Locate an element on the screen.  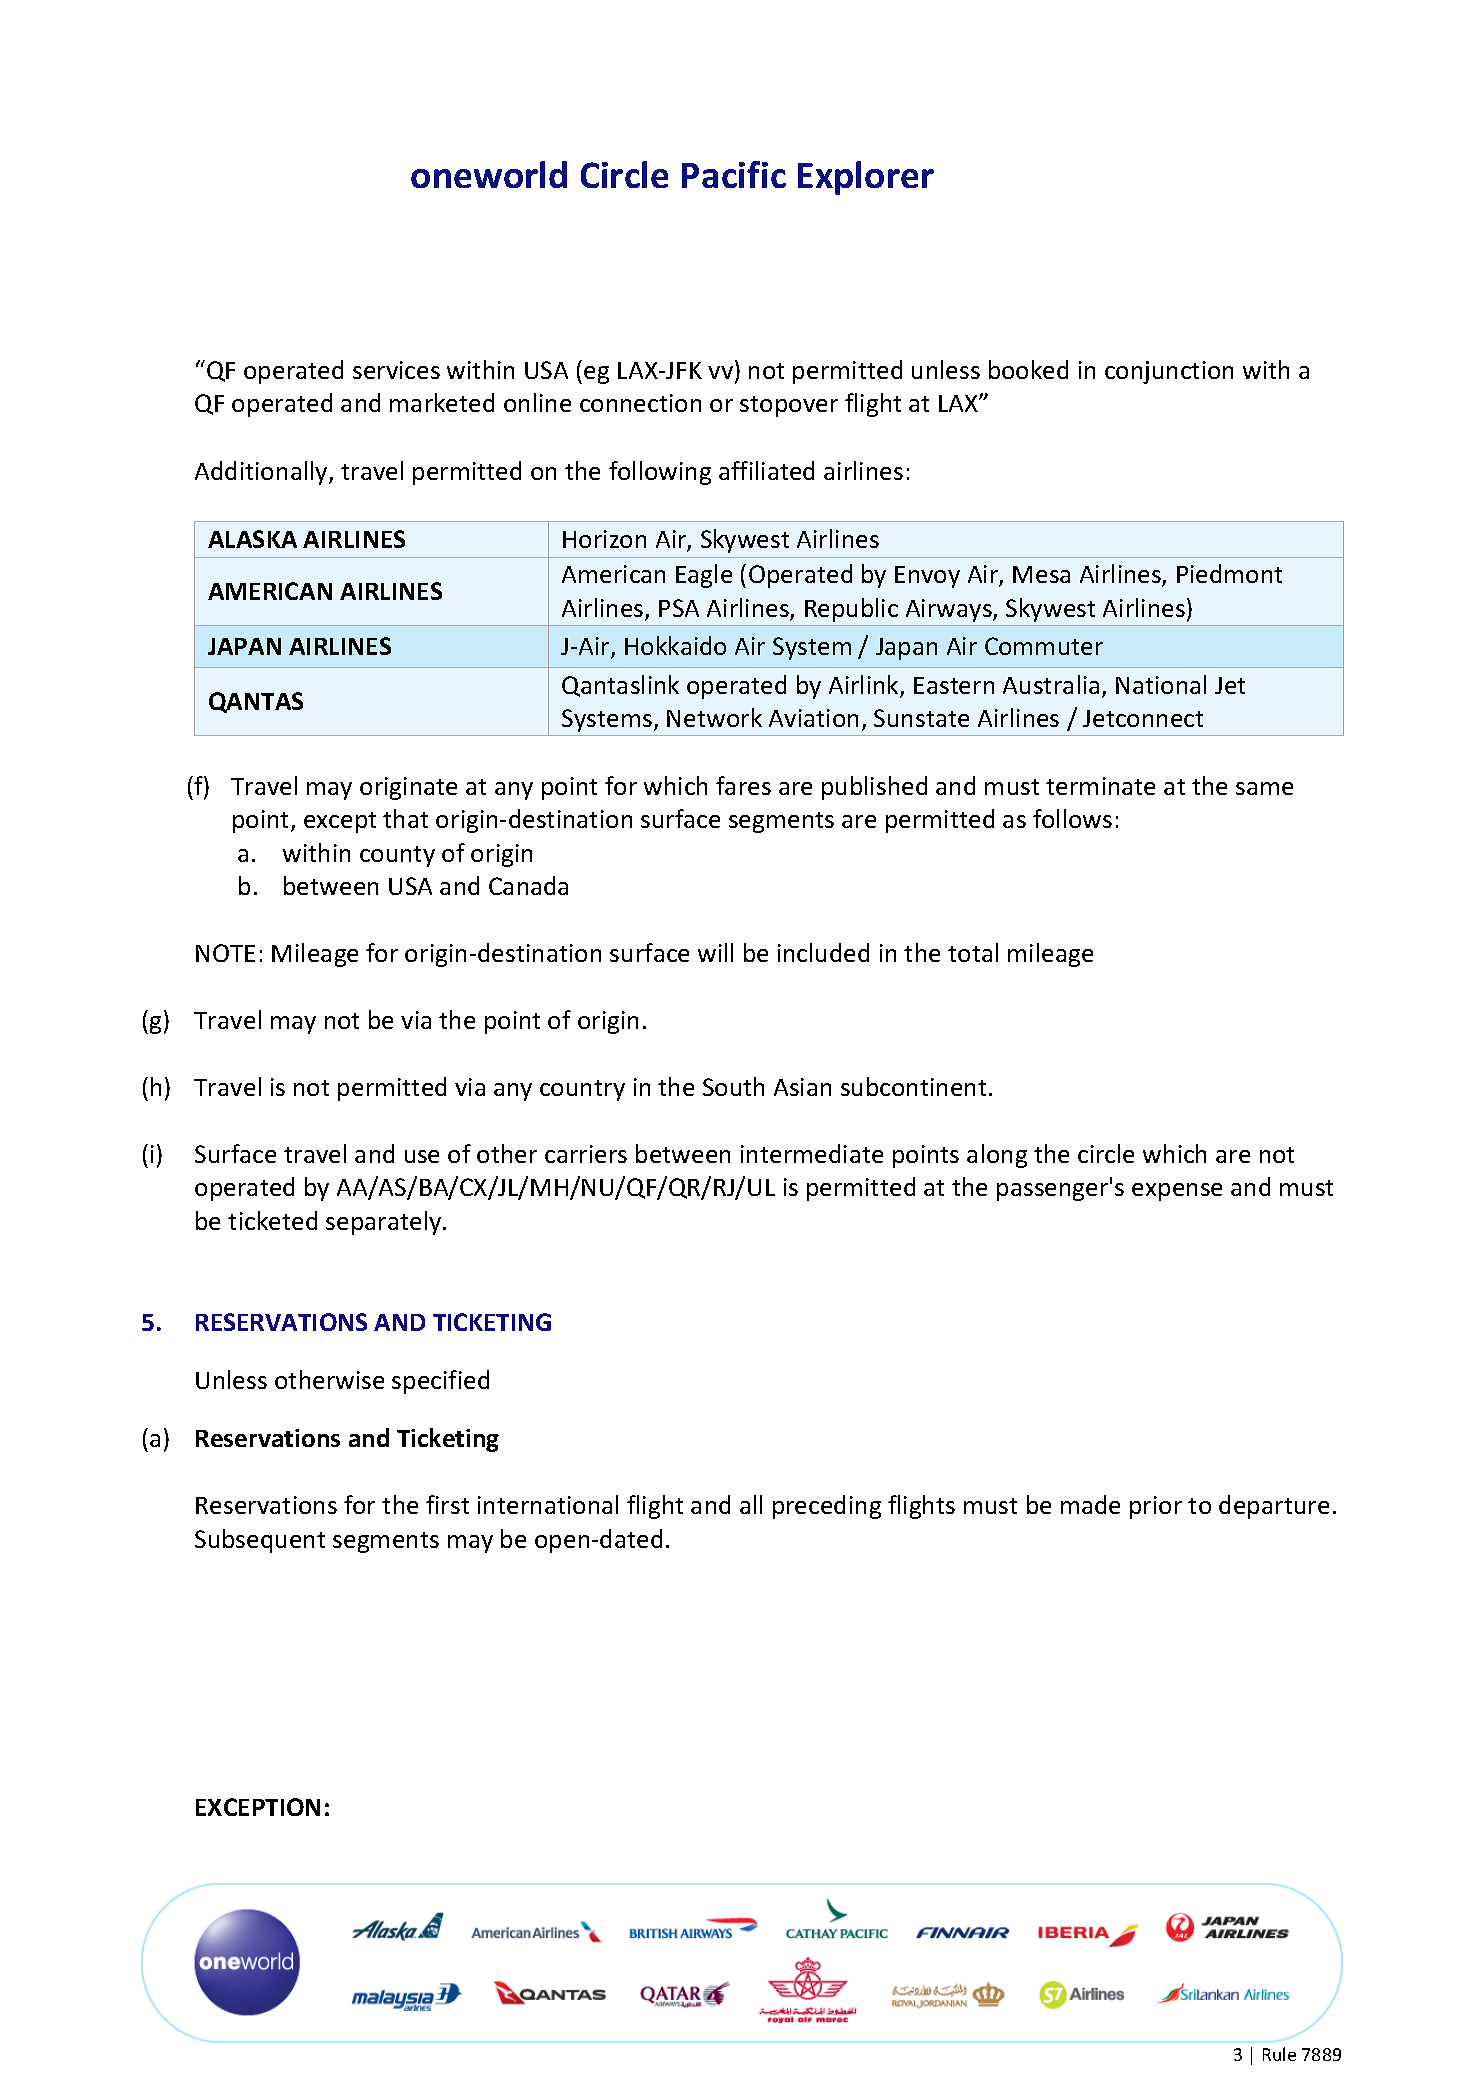
prior is located at coordinates (1156, 1507).
